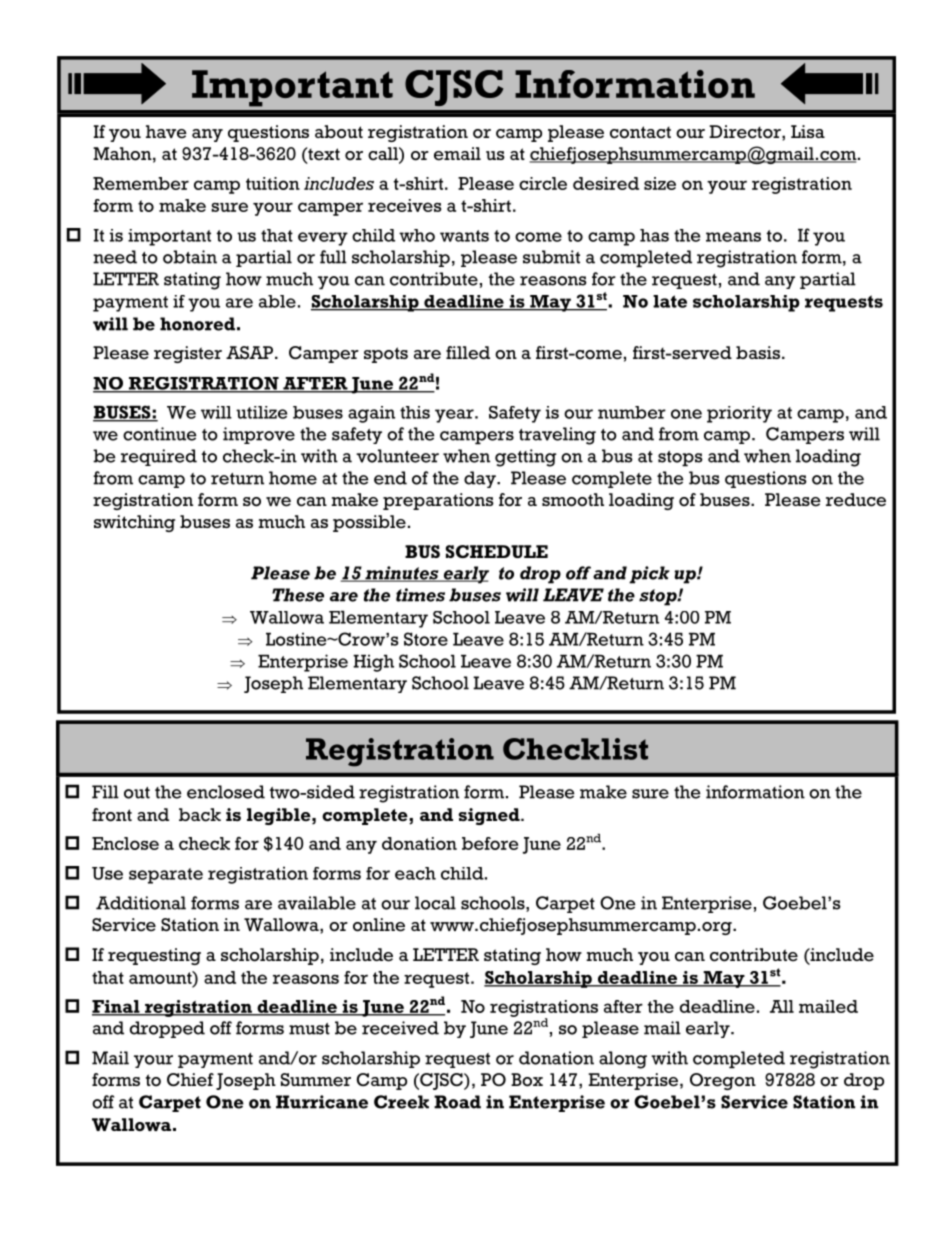  I want to click on must, so click(309, 1029).
